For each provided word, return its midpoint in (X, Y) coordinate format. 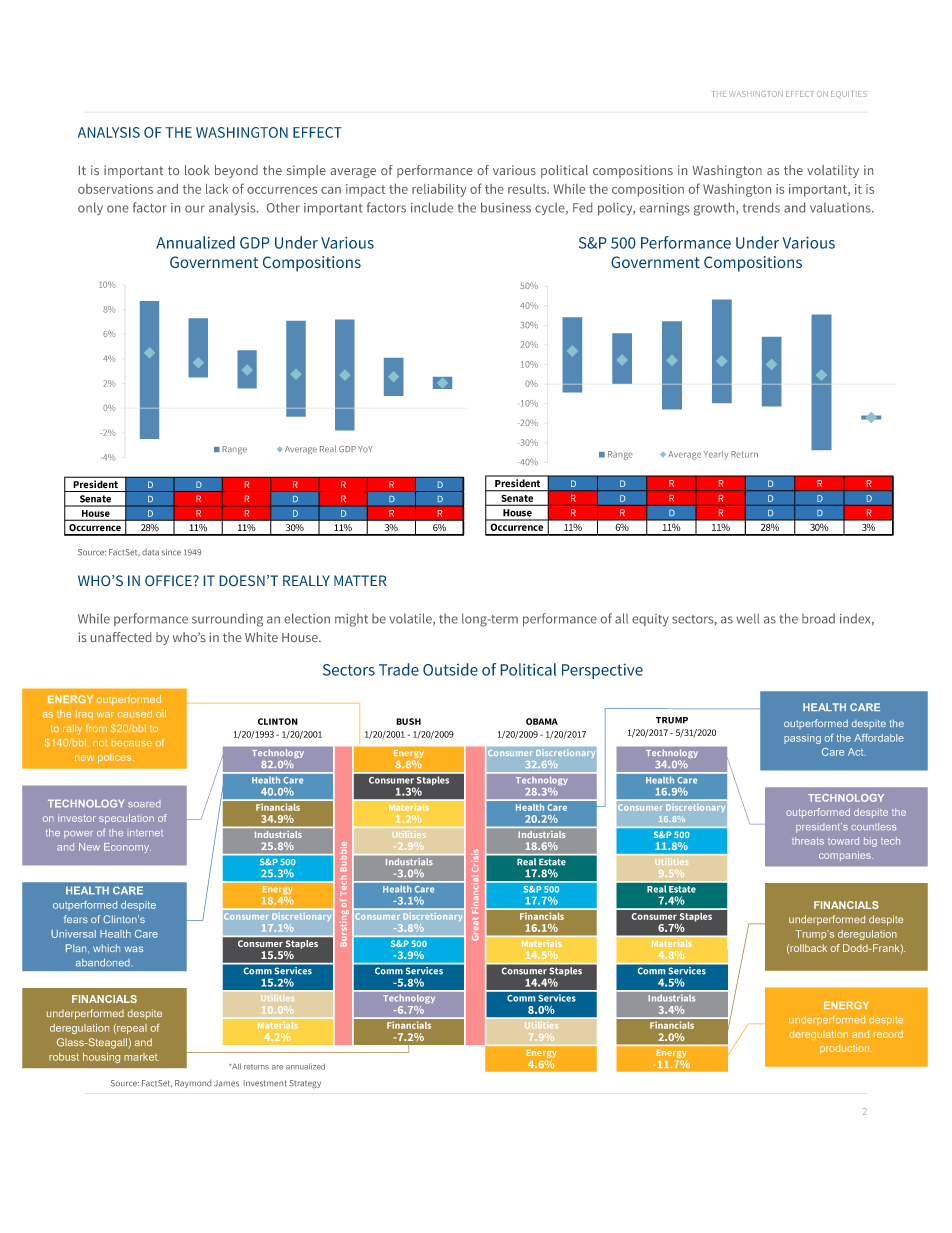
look (197, 170)
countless (874, 826)
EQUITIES (849, 94)
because (131, 743)
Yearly (716, 455)
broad (818, 618)
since (171, 552)
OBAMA (542, 721)
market (141, 1057)
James (226, 1083)
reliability (439, 190)
